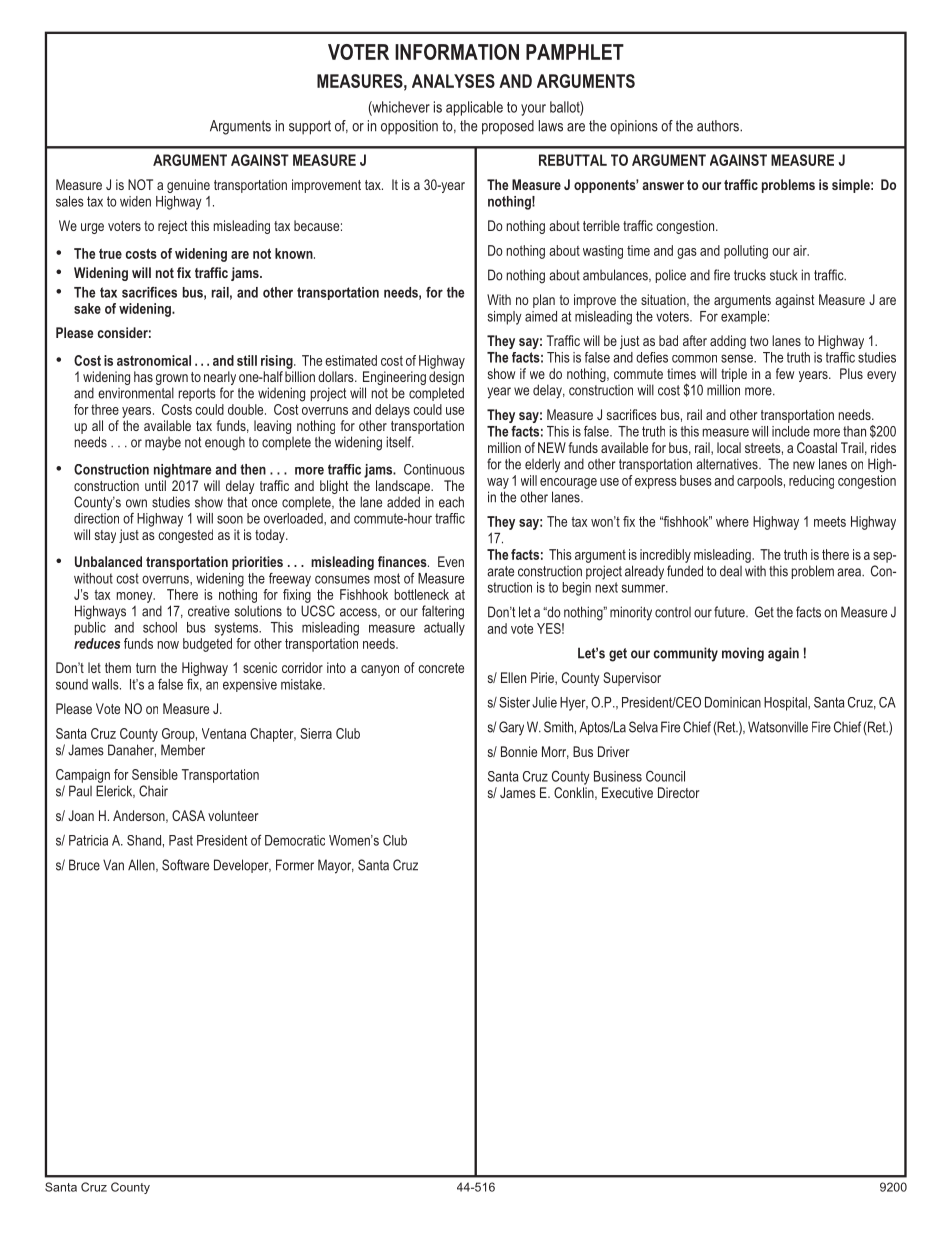 The image size is (952, 1233). What do you see at coordinates (453, 81) in the screenshot?
I see `ANALYSES` at bounding box center [453, 81].
